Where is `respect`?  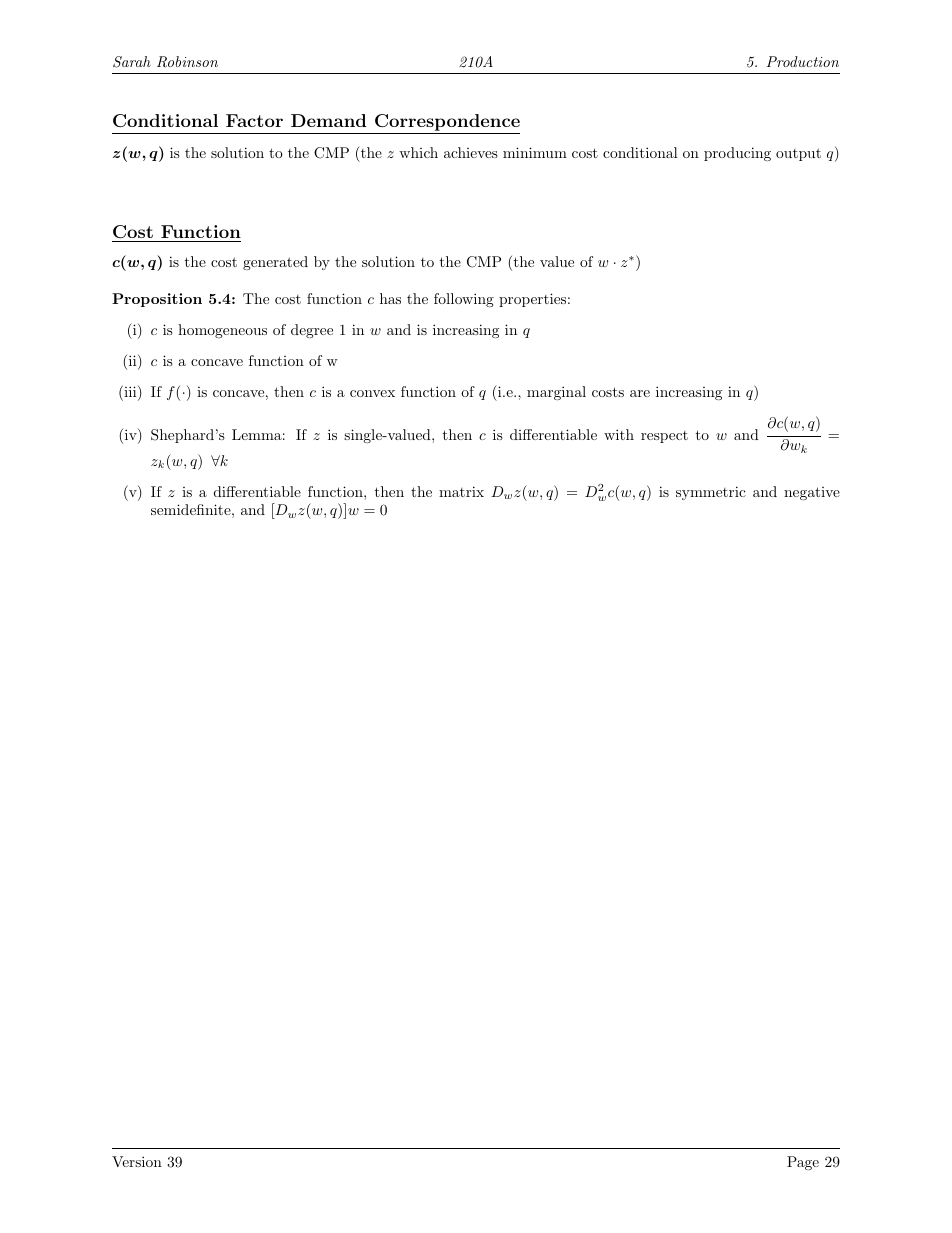
respect is located at coordinates (664, 437).
